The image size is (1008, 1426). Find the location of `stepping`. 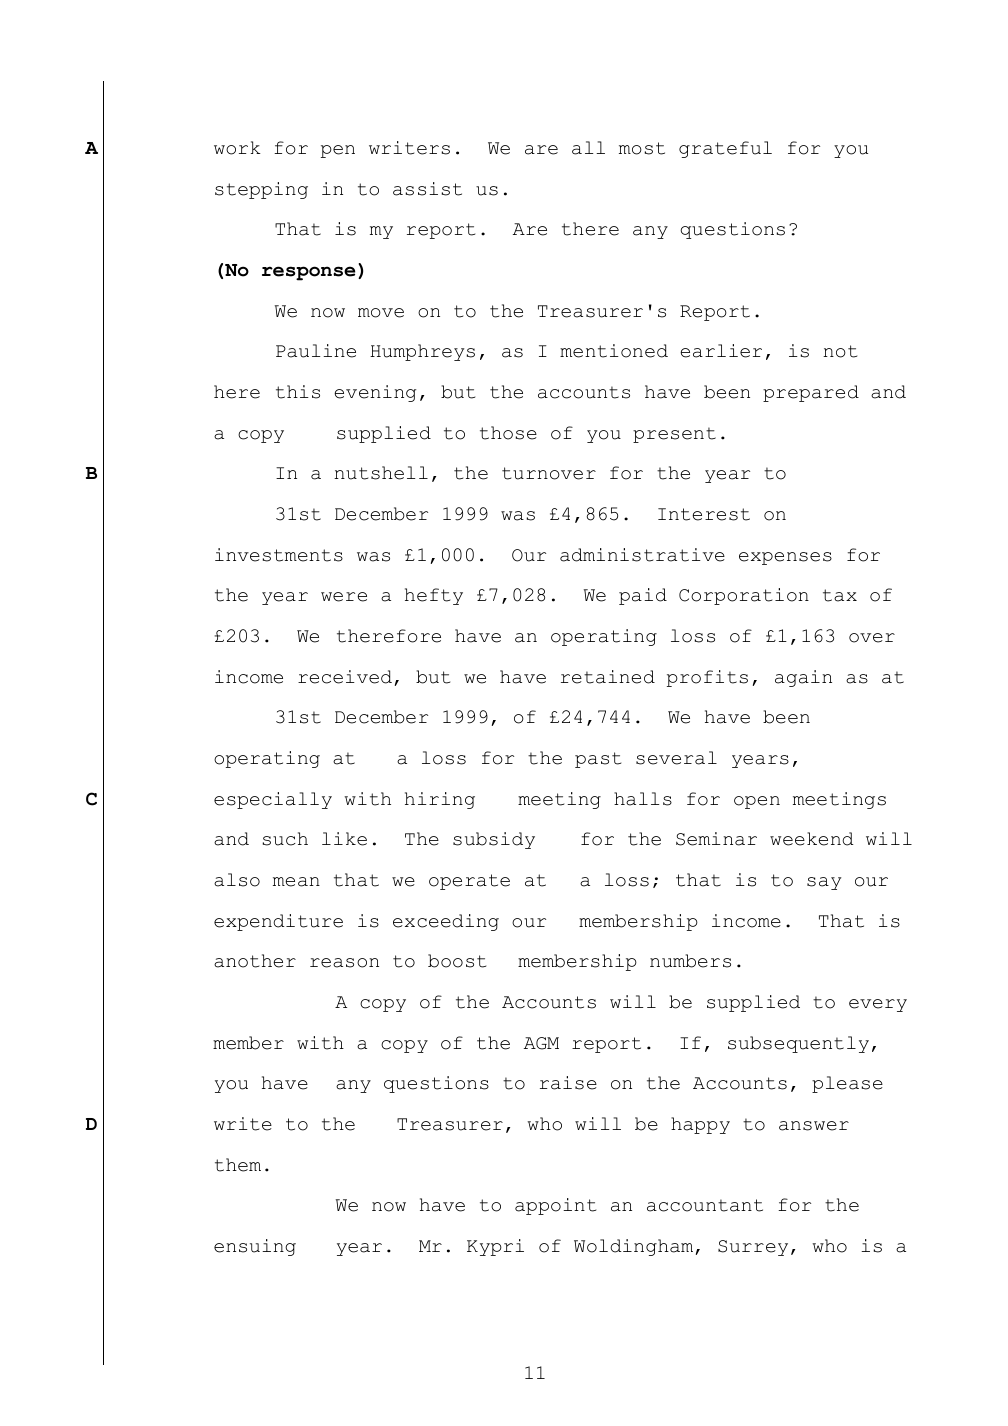

stepping is located at coordinates (261, 190).
